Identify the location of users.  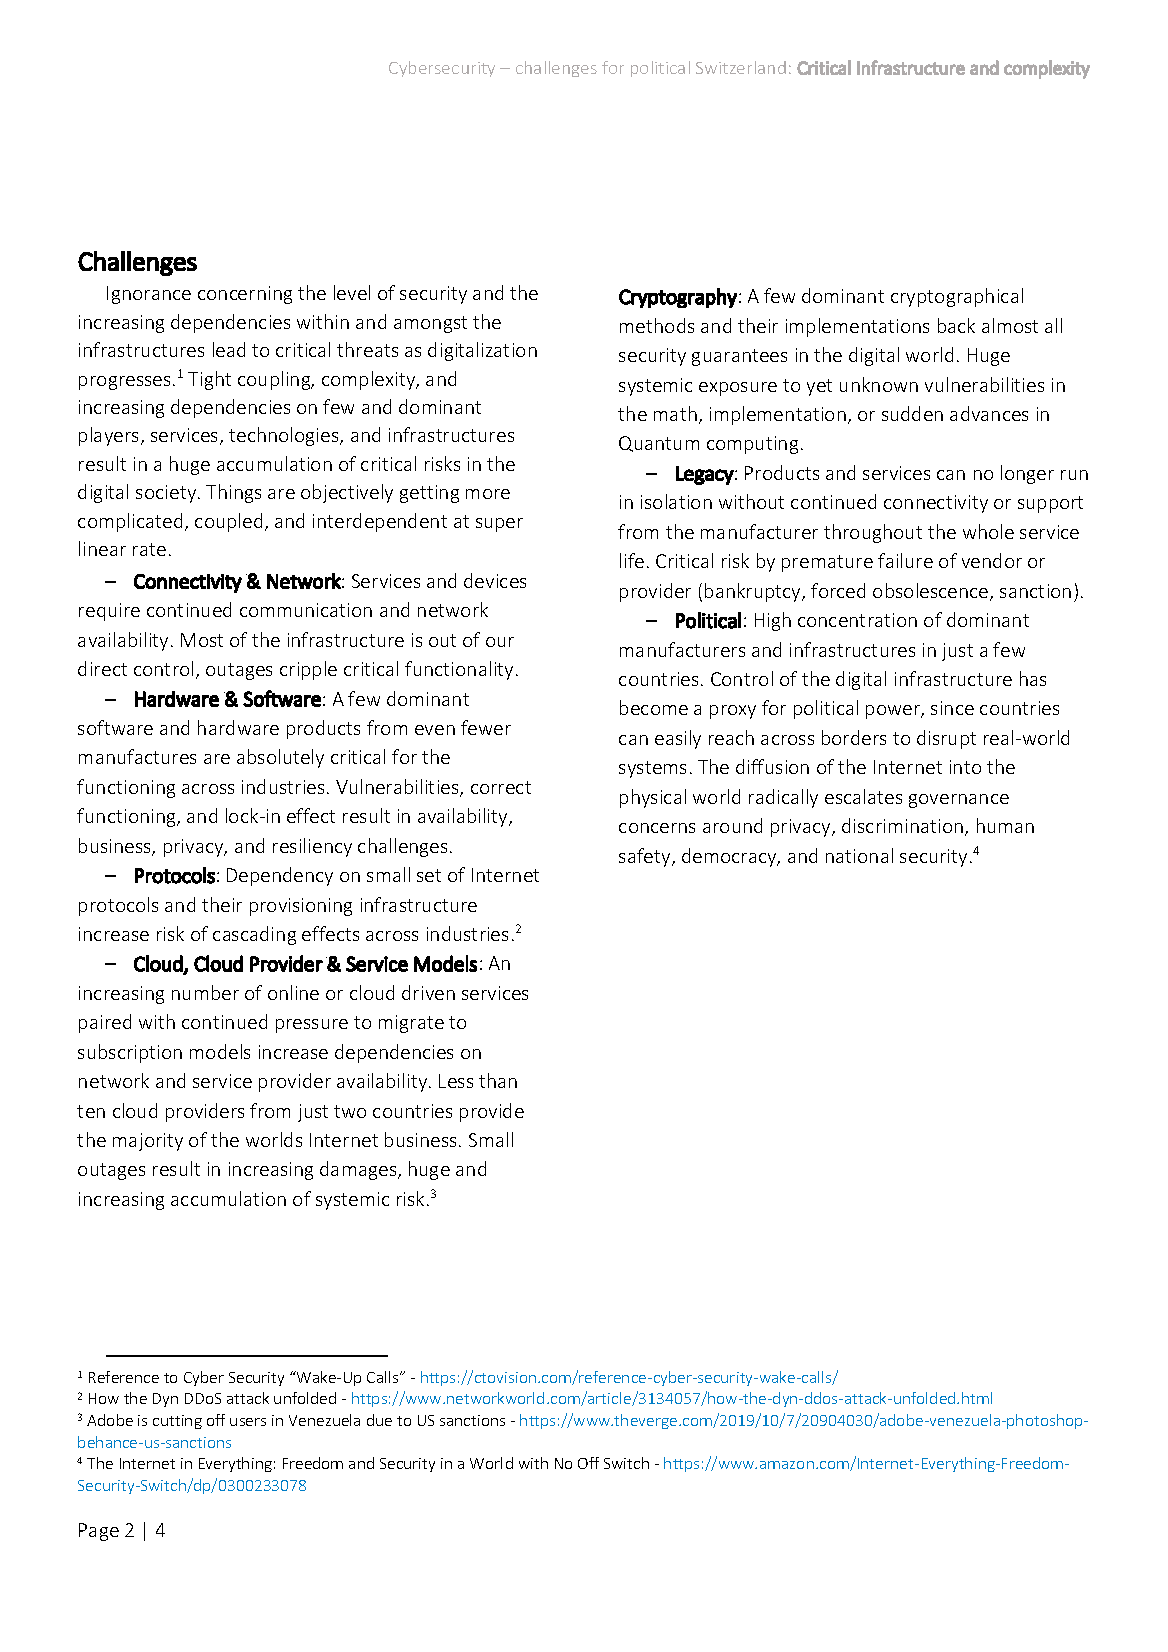
(248, 1422).
